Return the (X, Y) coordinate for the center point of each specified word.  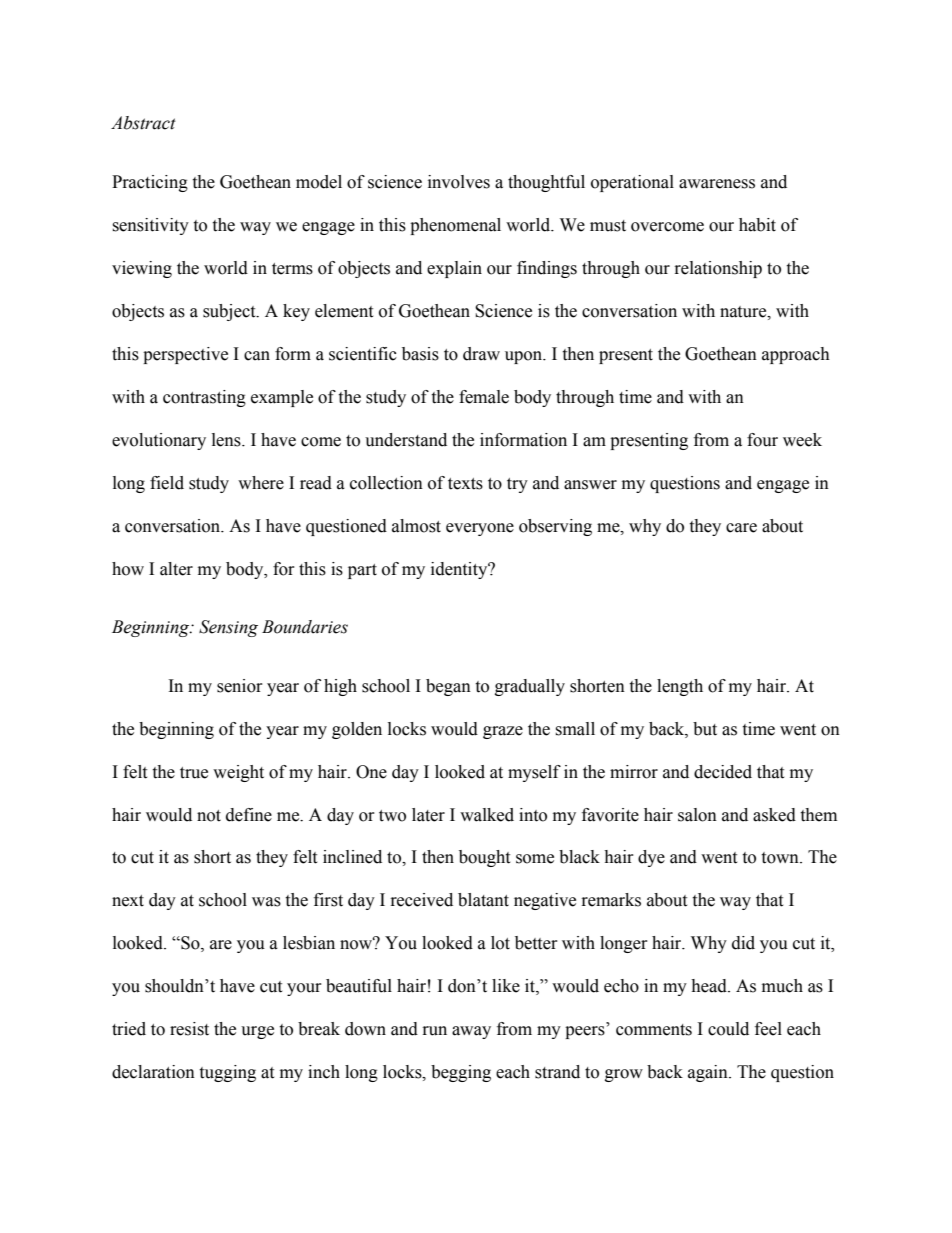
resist (189, 1029)
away (471, 1032)
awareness (717, 184)
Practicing (150, 183)
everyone (480, 529)
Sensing (228, 628)
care (741, 528)
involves (459, 182)
